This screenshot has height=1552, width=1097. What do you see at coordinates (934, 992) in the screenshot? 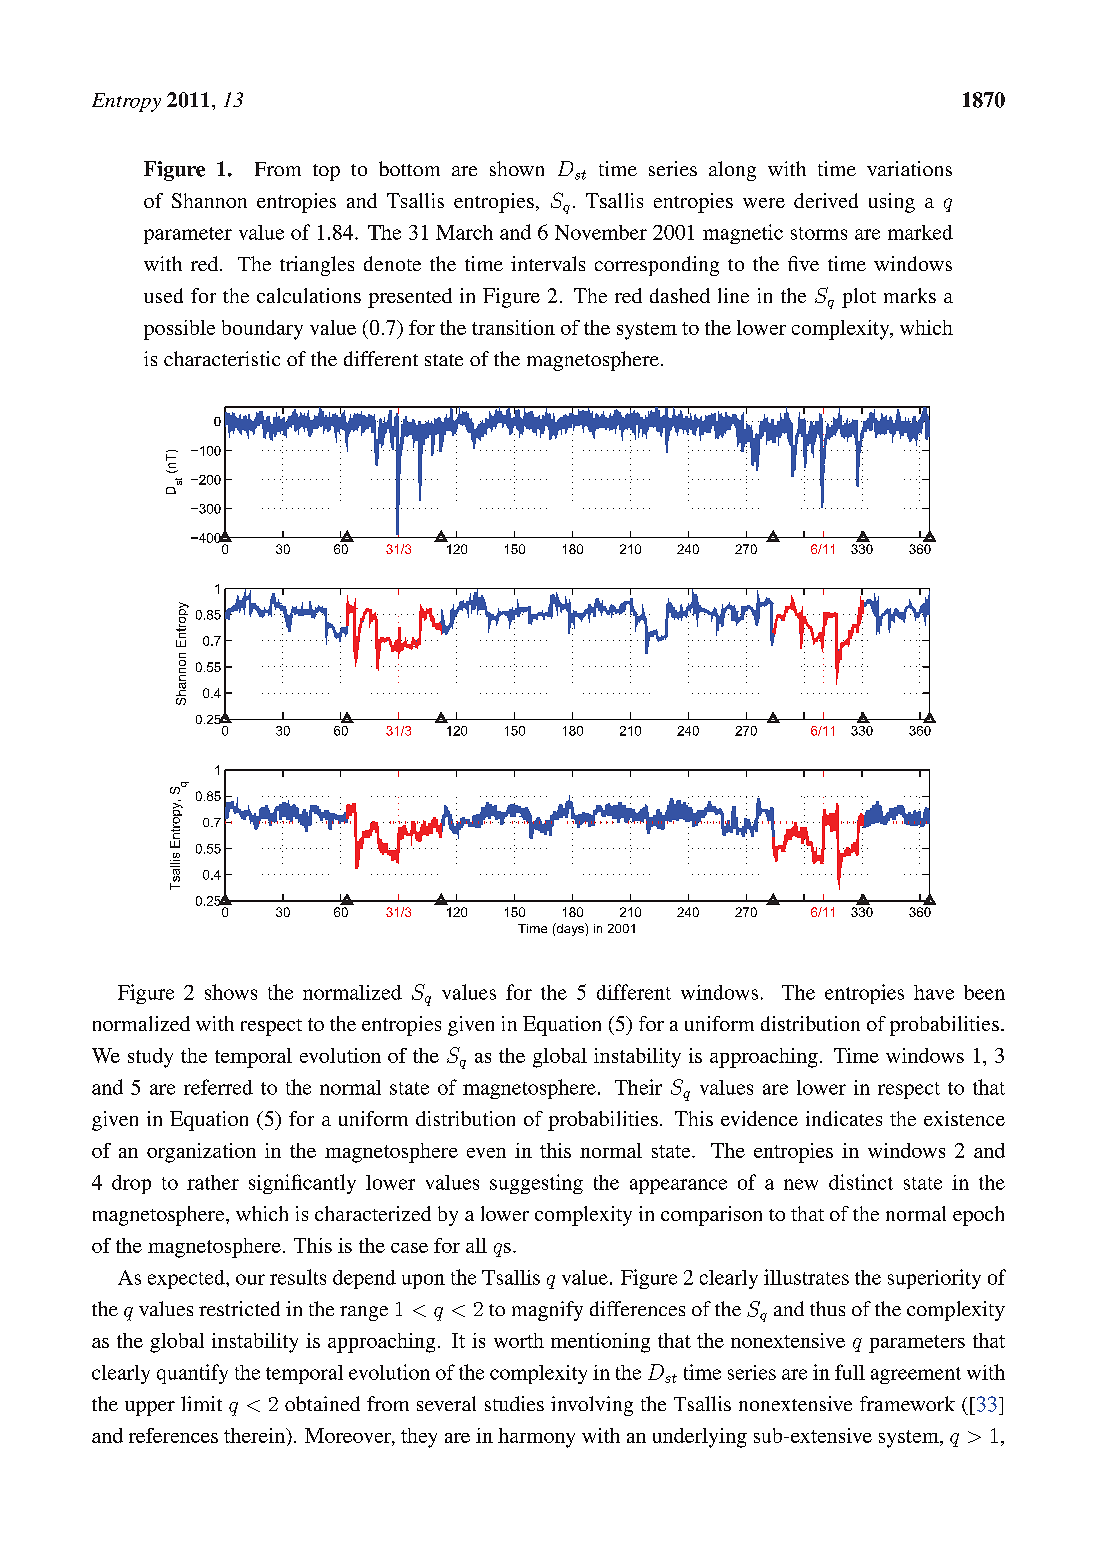
I see `have` at bounding box center [934, 992].
